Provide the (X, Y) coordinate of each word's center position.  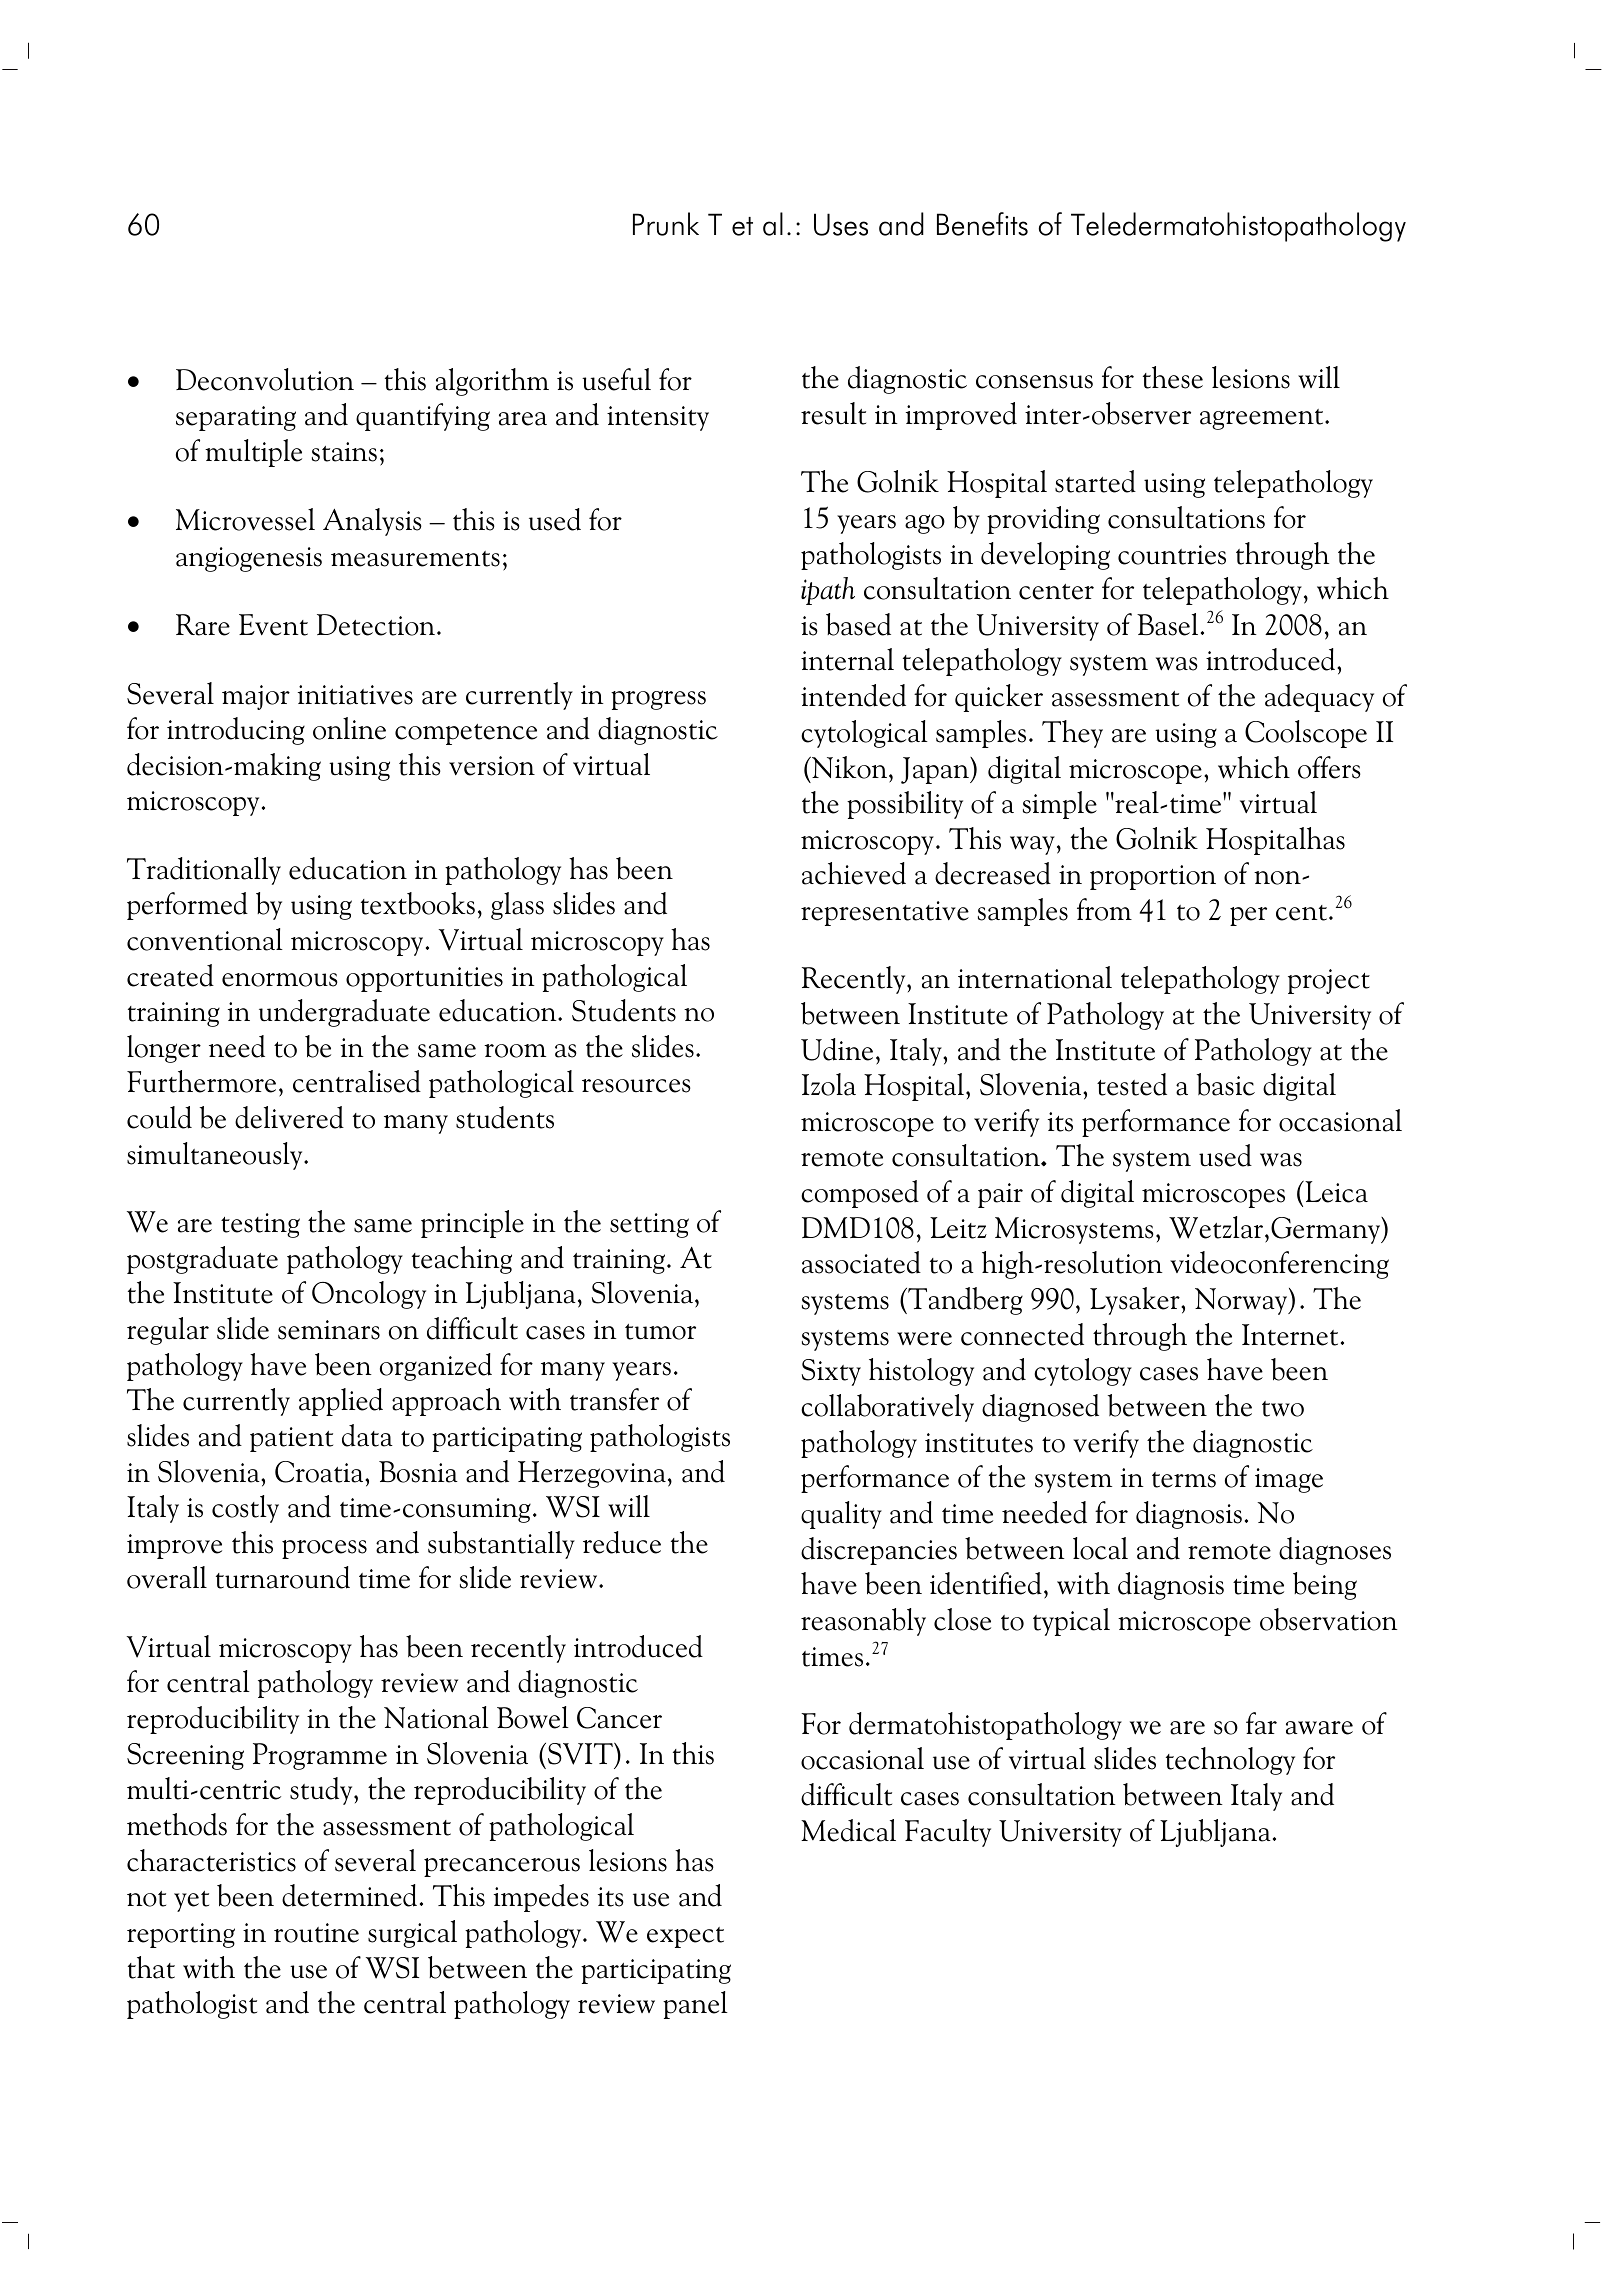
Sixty (831, 1372)
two (1283, 1409)
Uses (841, 224)
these (1173, 377)
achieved (854, 873)
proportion (1153, 877)
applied (341, 1402)
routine (316, 1933)
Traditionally (204, 871)
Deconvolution (265, 379)
